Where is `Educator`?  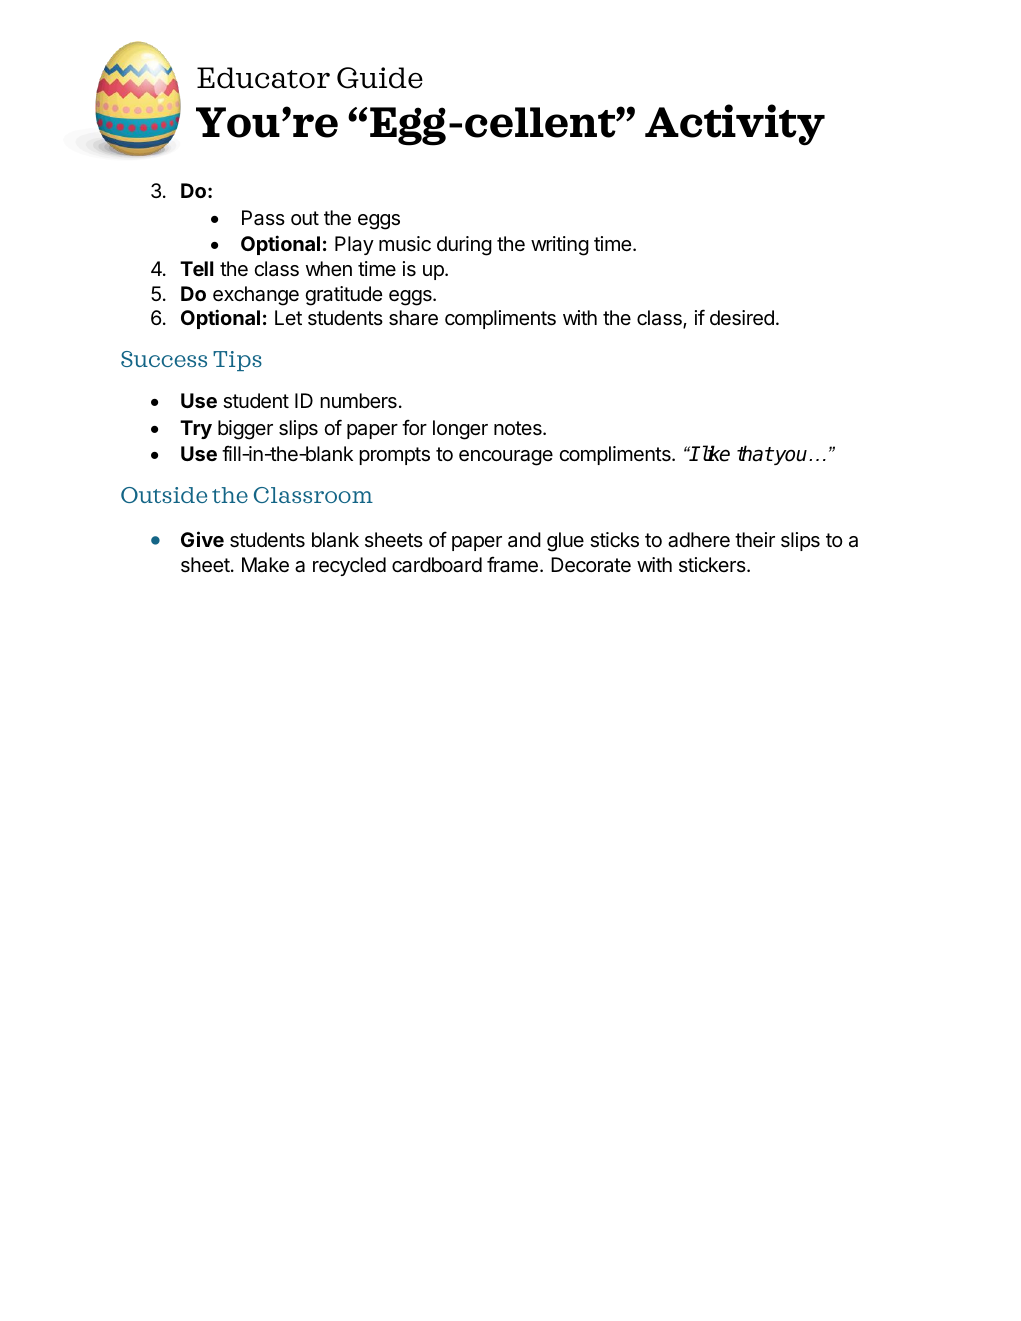 Educator is located at coordinates (263, 78).
